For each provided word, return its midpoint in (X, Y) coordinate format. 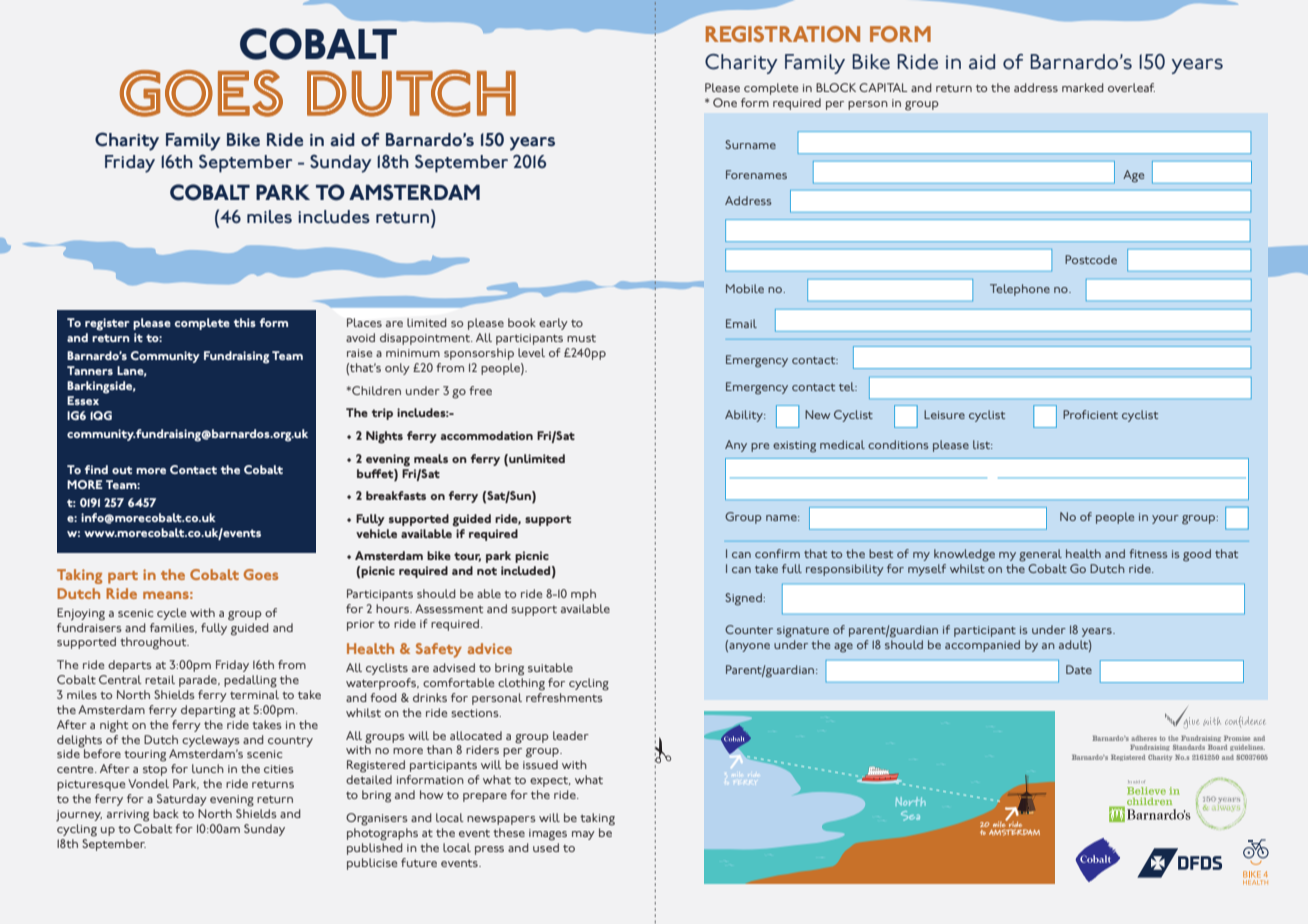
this (245, 322)
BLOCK (836, 87)
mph (583, 595)
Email (741, 323)
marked (1083, 87)
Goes (260, 574)
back (166, 813)
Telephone (1020, 290)
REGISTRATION (783, 34)
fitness (1148, 553)
